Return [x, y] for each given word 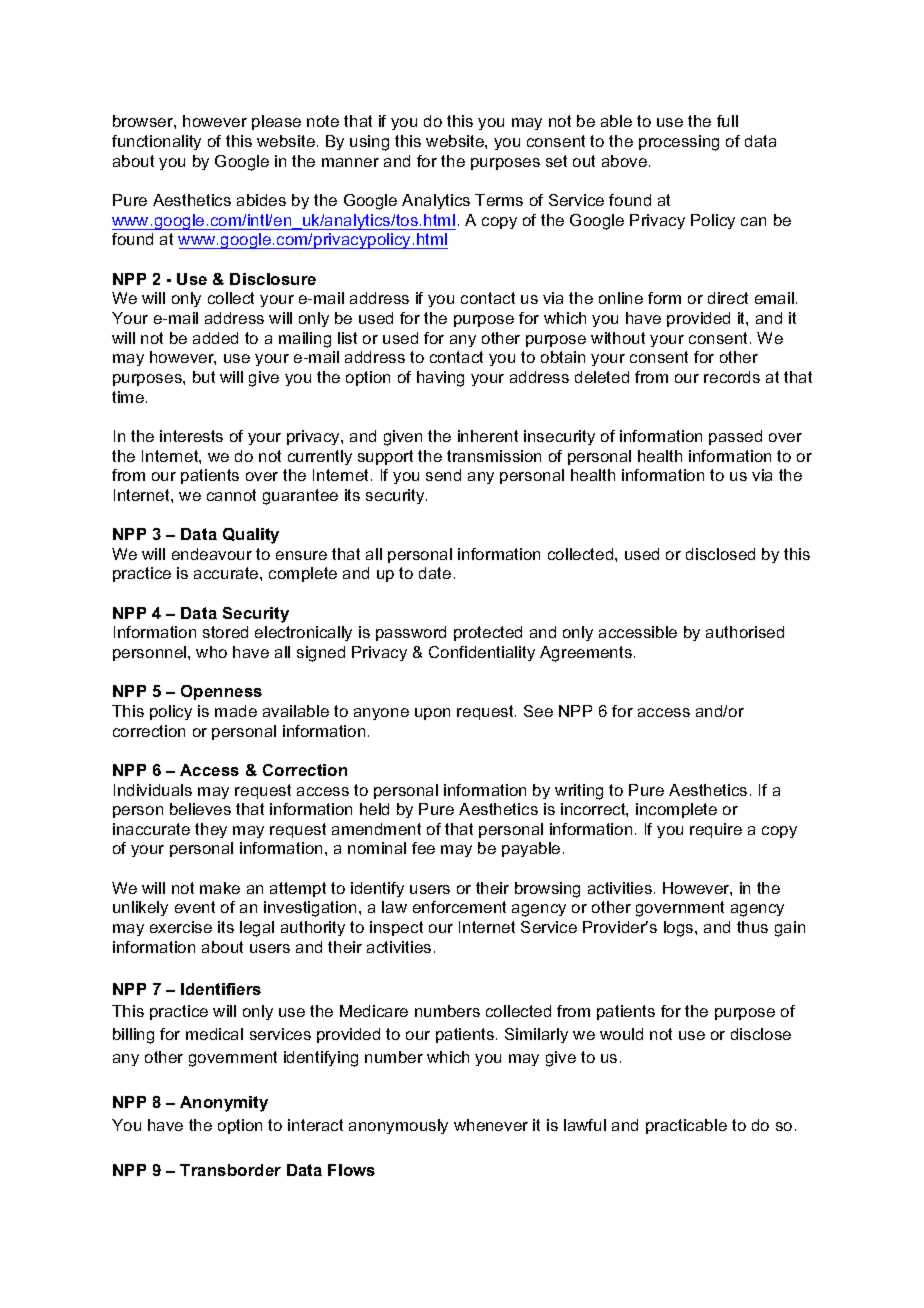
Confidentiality [482, 653]
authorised [745, 632]
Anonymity [224, 1104]
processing [679, 143]
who [211, 652]
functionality [156, 142]
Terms [499, 200]
